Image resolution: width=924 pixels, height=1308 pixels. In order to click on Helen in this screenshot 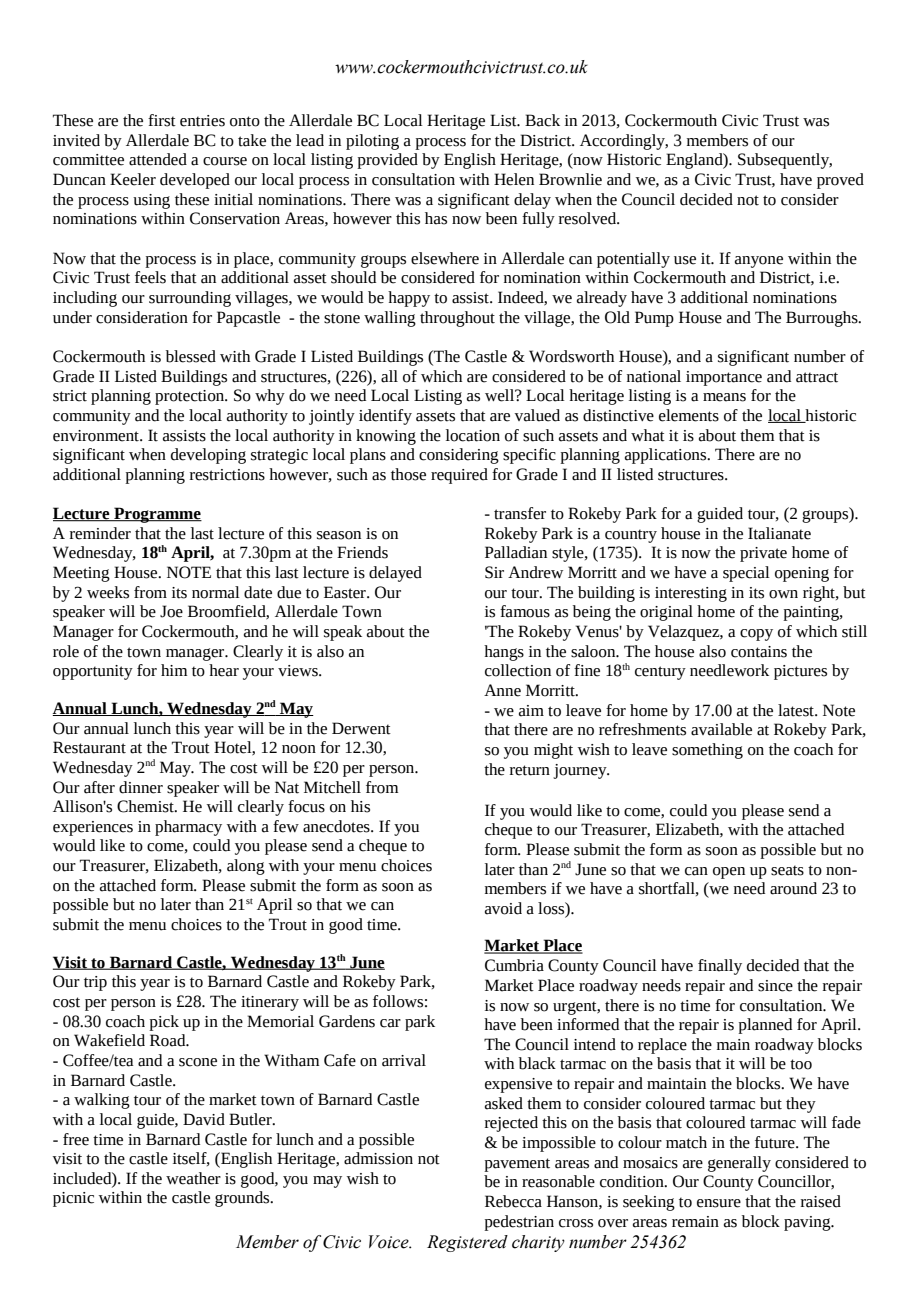, I will do `click(514, 179)`.
